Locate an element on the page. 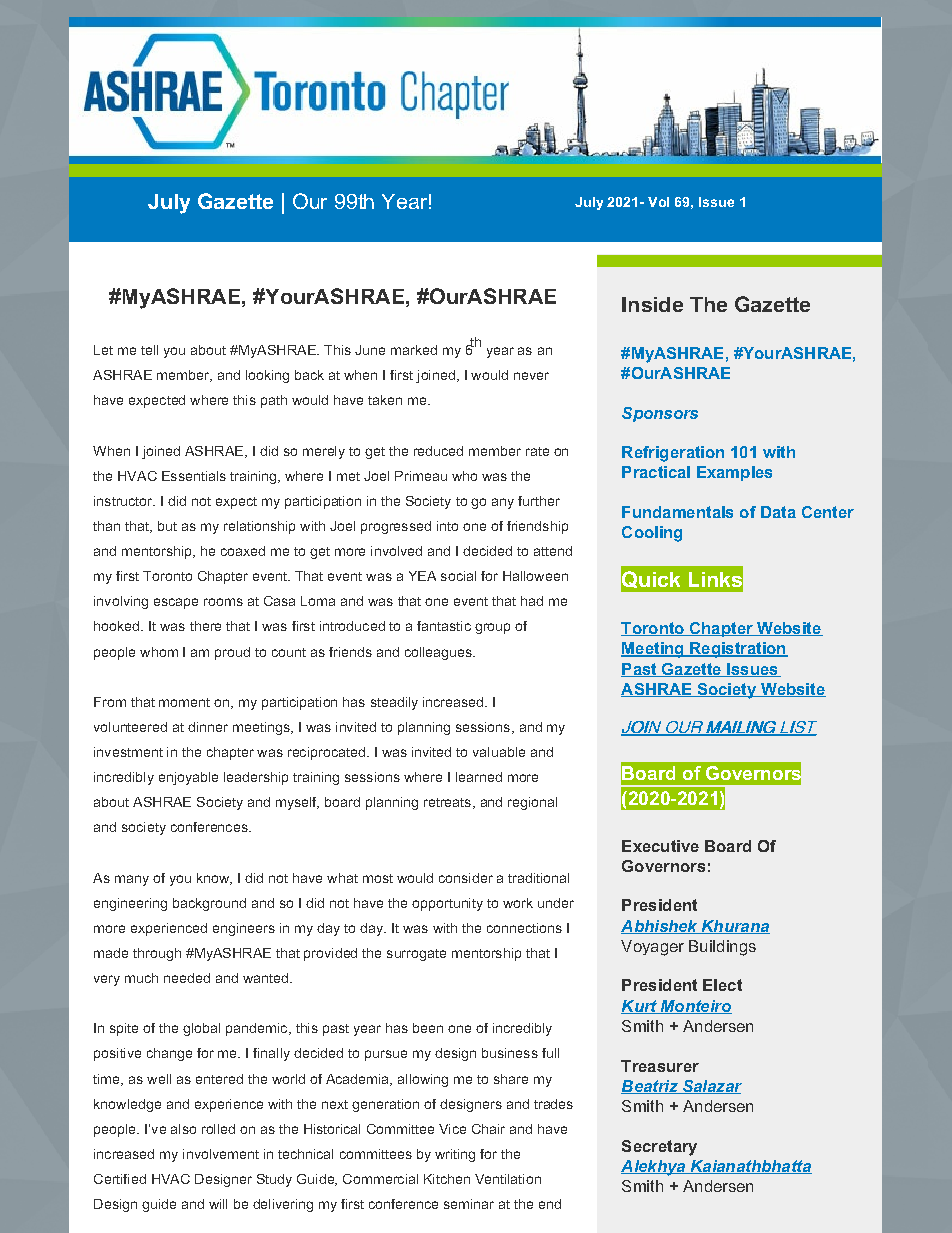 The height and width of the document is (1233, 952). Secretary is located at coordinates (659, 1148).
